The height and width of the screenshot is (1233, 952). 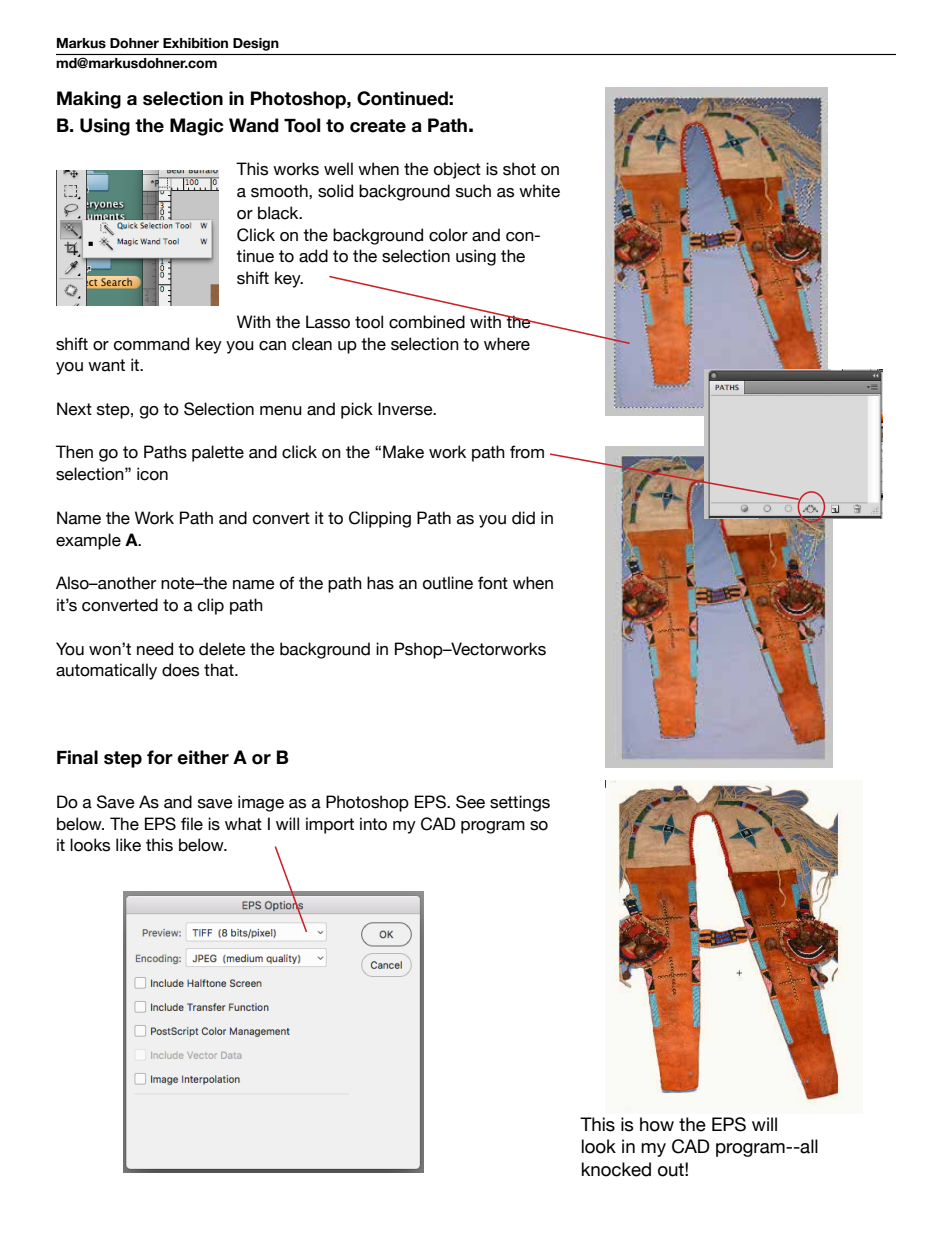 I want to click on Lasso, so click(x=328, y=322).
